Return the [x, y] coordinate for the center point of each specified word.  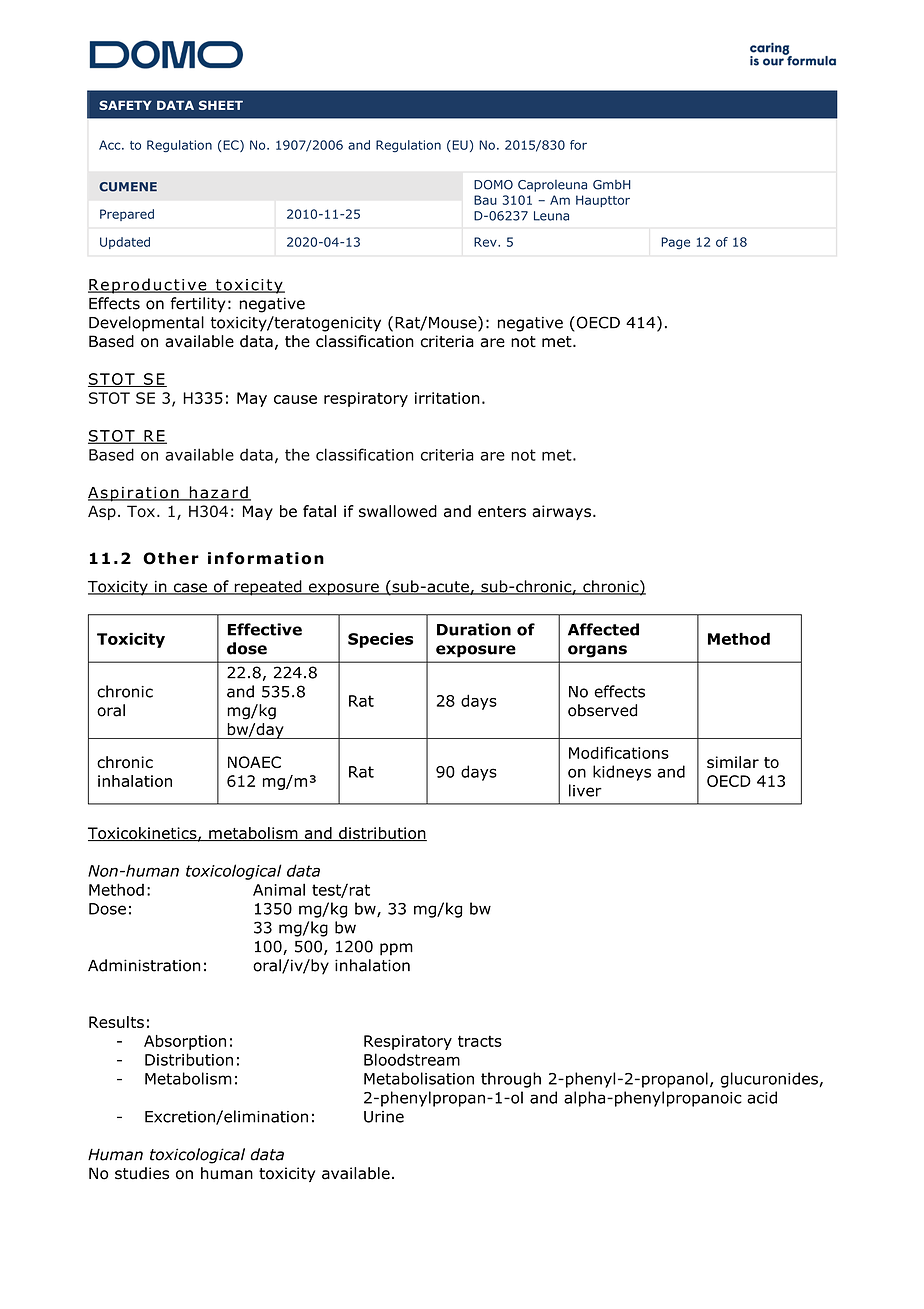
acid [762, 1097]
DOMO [493, 185]
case [190, 589]
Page [675, 243]
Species [380, 640]
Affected [603, 629]
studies [142, 1173]
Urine [384, 1117]
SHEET [221, 105]
